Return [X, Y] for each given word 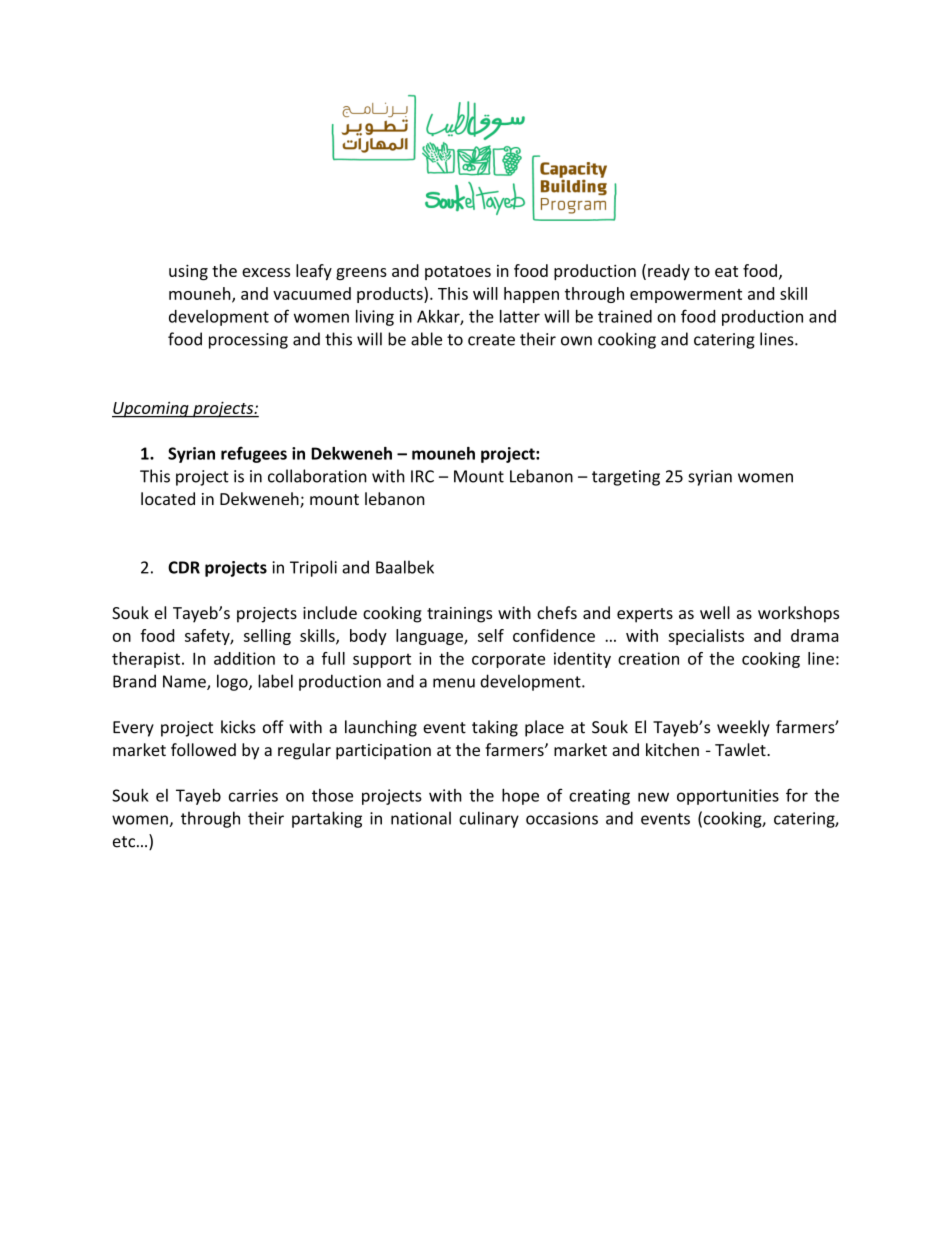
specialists [706, 637]
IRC [422, 476]
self [491, 635]
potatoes [458, 273]
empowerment [686, 296]
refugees [254, 454]
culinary [489, 819]
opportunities [728, 797]
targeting [626, 478]
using [188, 272]
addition [244, 658]
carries [253, 795]
